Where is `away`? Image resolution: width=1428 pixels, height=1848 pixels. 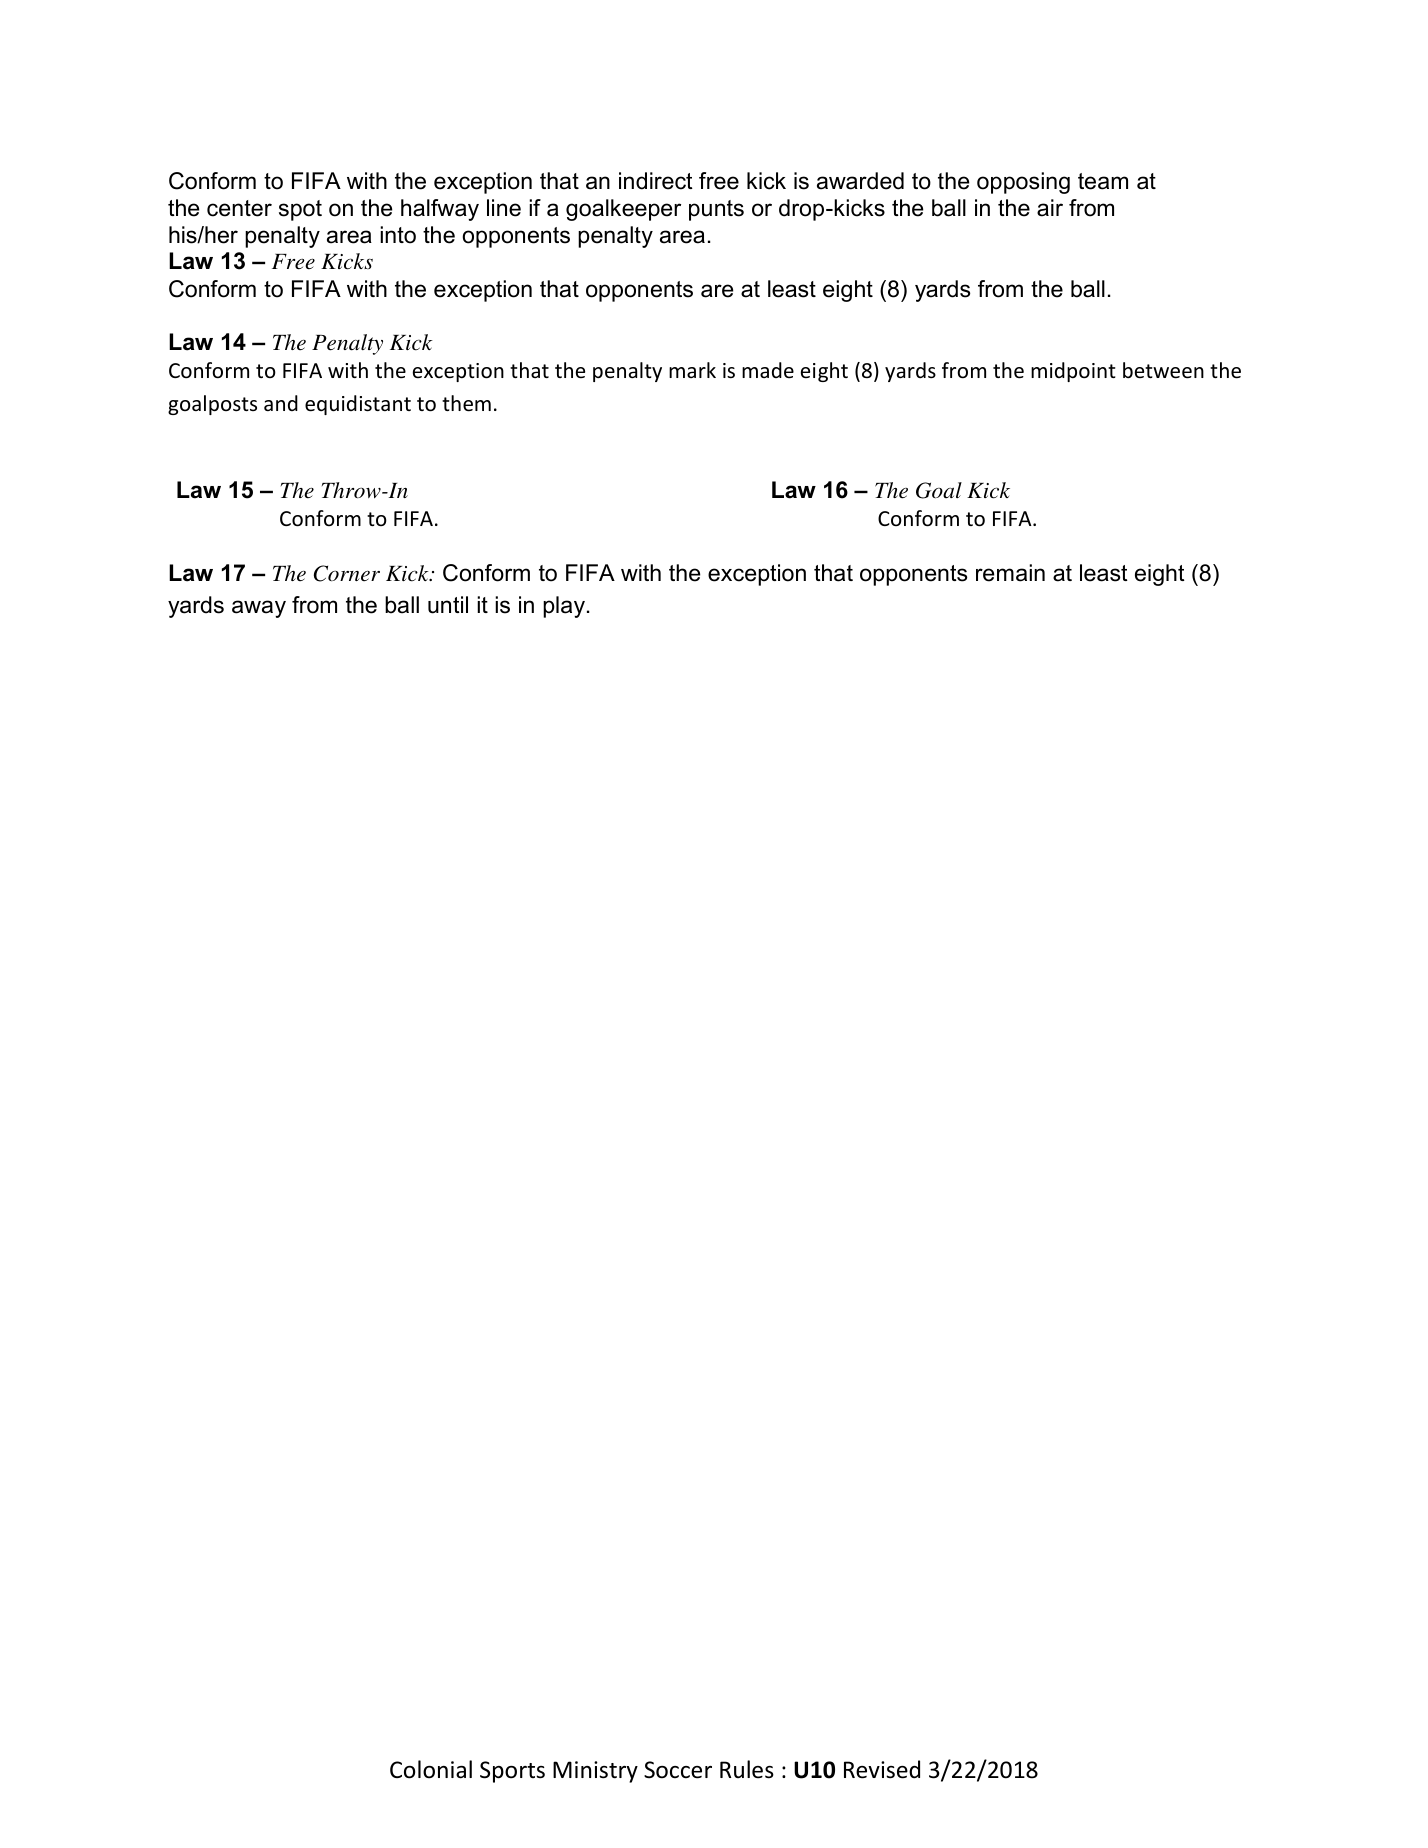 away is located at coordinates (259, 609).
